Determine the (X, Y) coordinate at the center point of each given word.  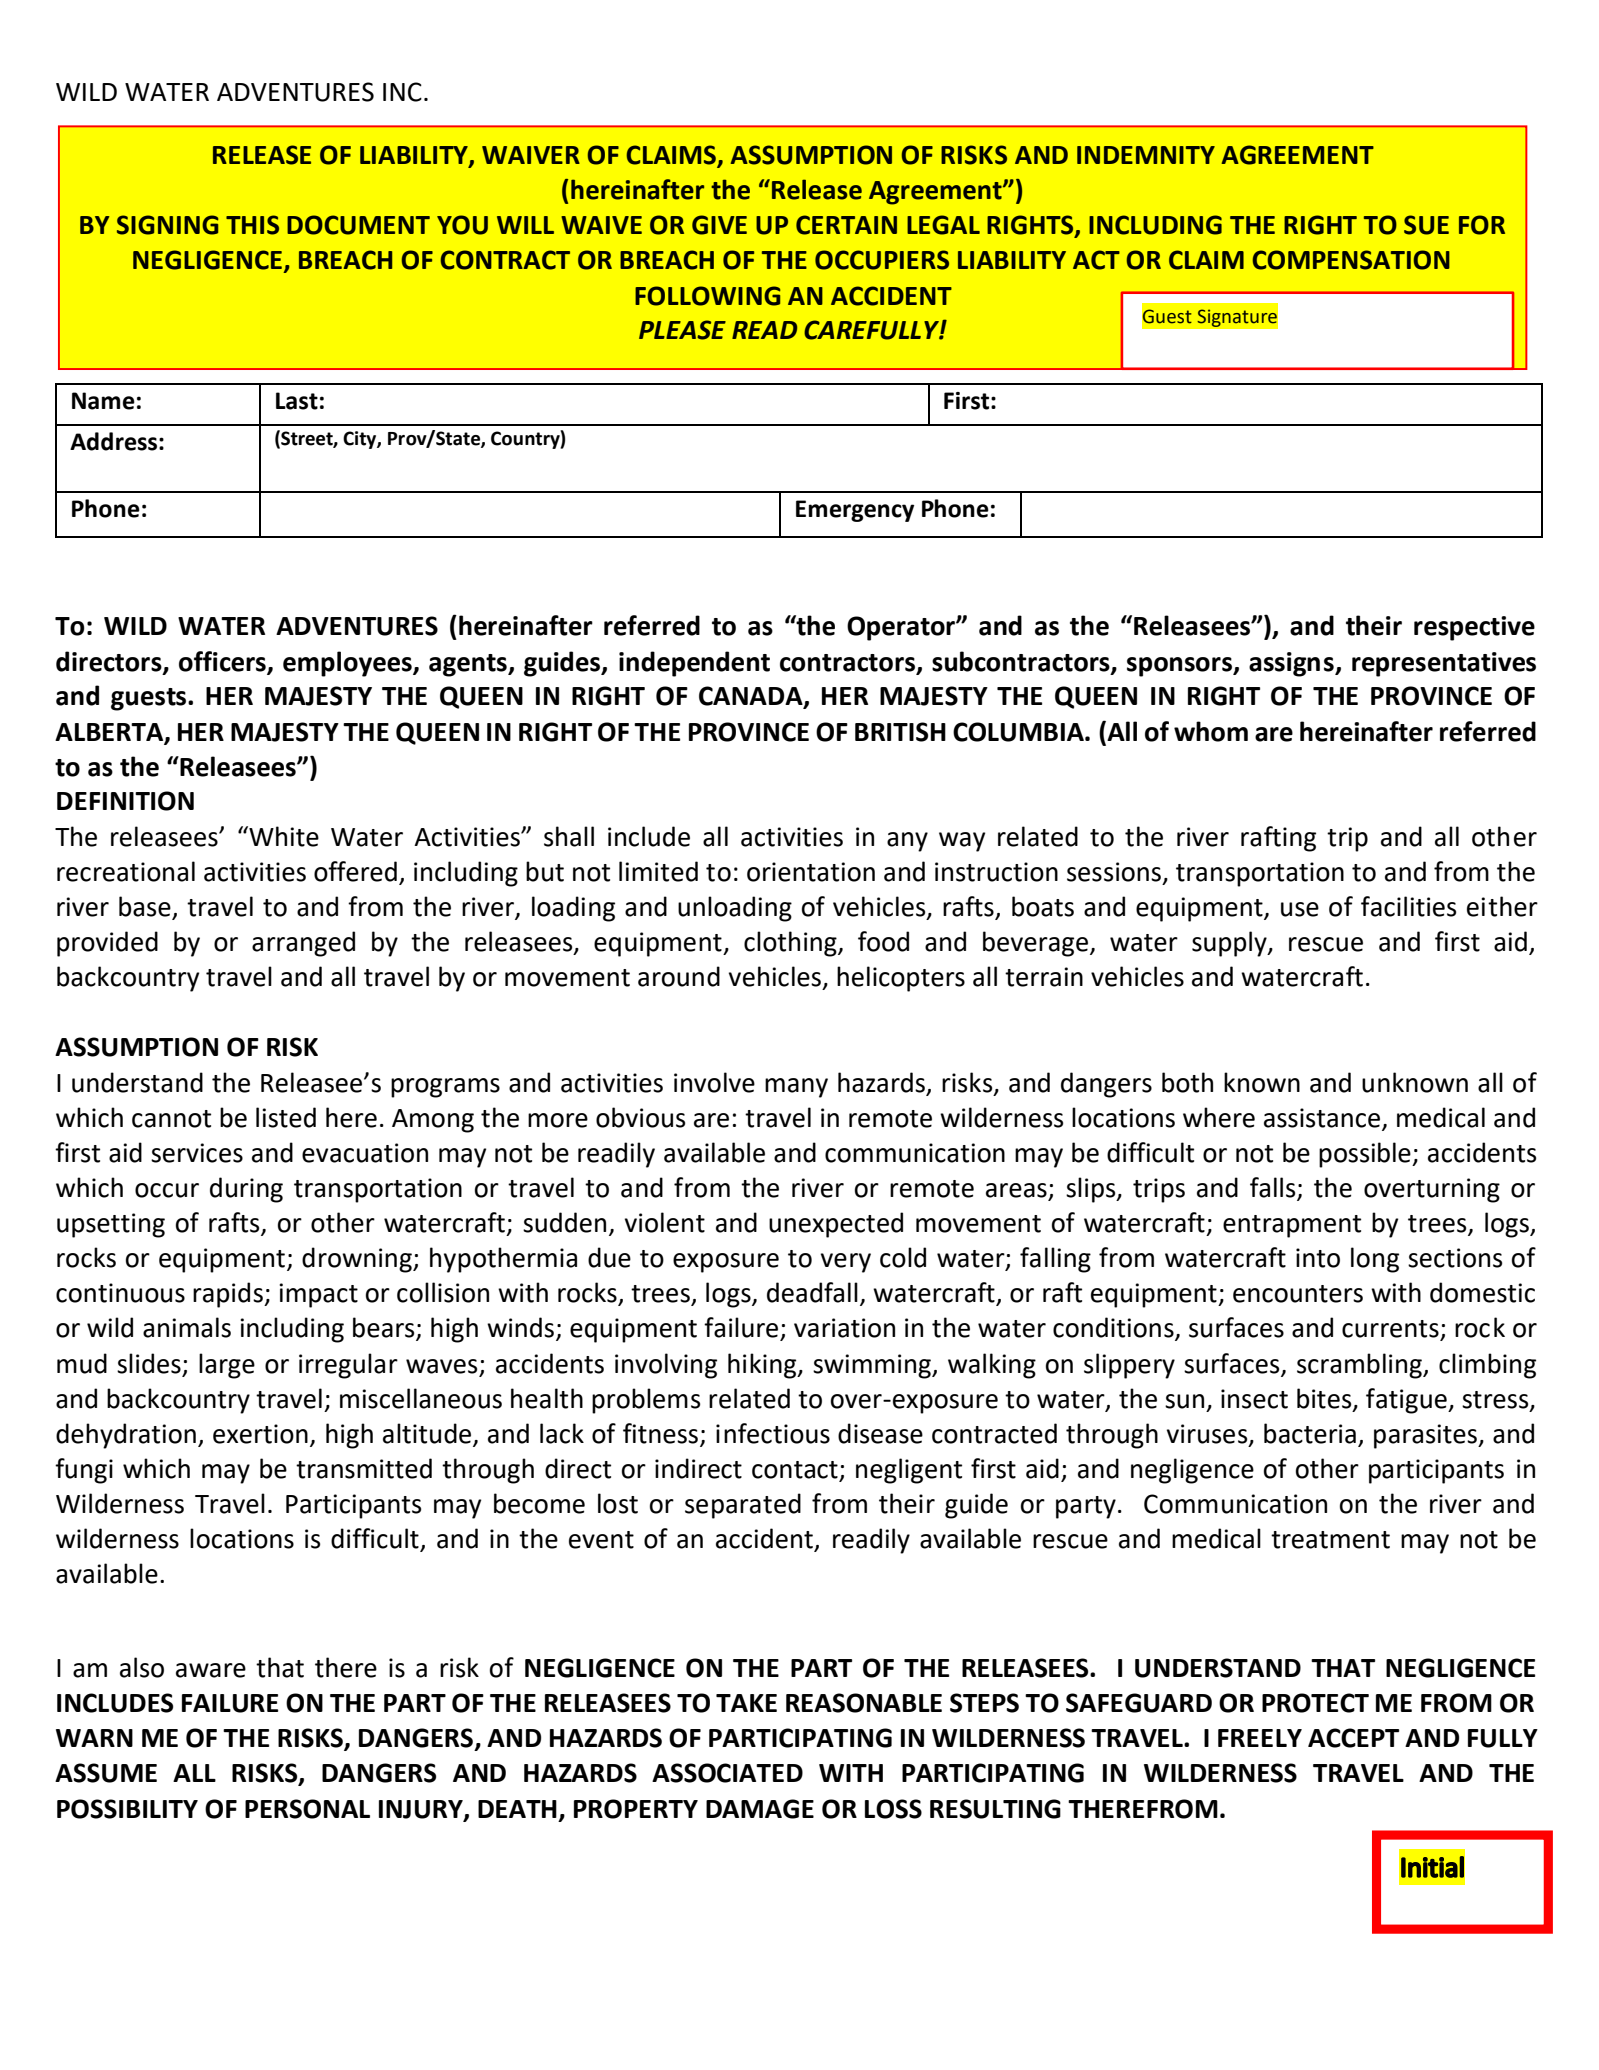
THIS (252, 225)
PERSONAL (307, 1809)
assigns (1292, 664)
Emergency (855, 511)
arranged (303, 944)
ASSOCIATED (727, 1773)
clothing (791, 944)
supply (1230, 944)
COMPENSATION (1351, 260)
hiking (763, 1366)
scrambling (1360, 1366)
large (227, 1366)
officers (223, 662)
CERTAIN (846, 225)
